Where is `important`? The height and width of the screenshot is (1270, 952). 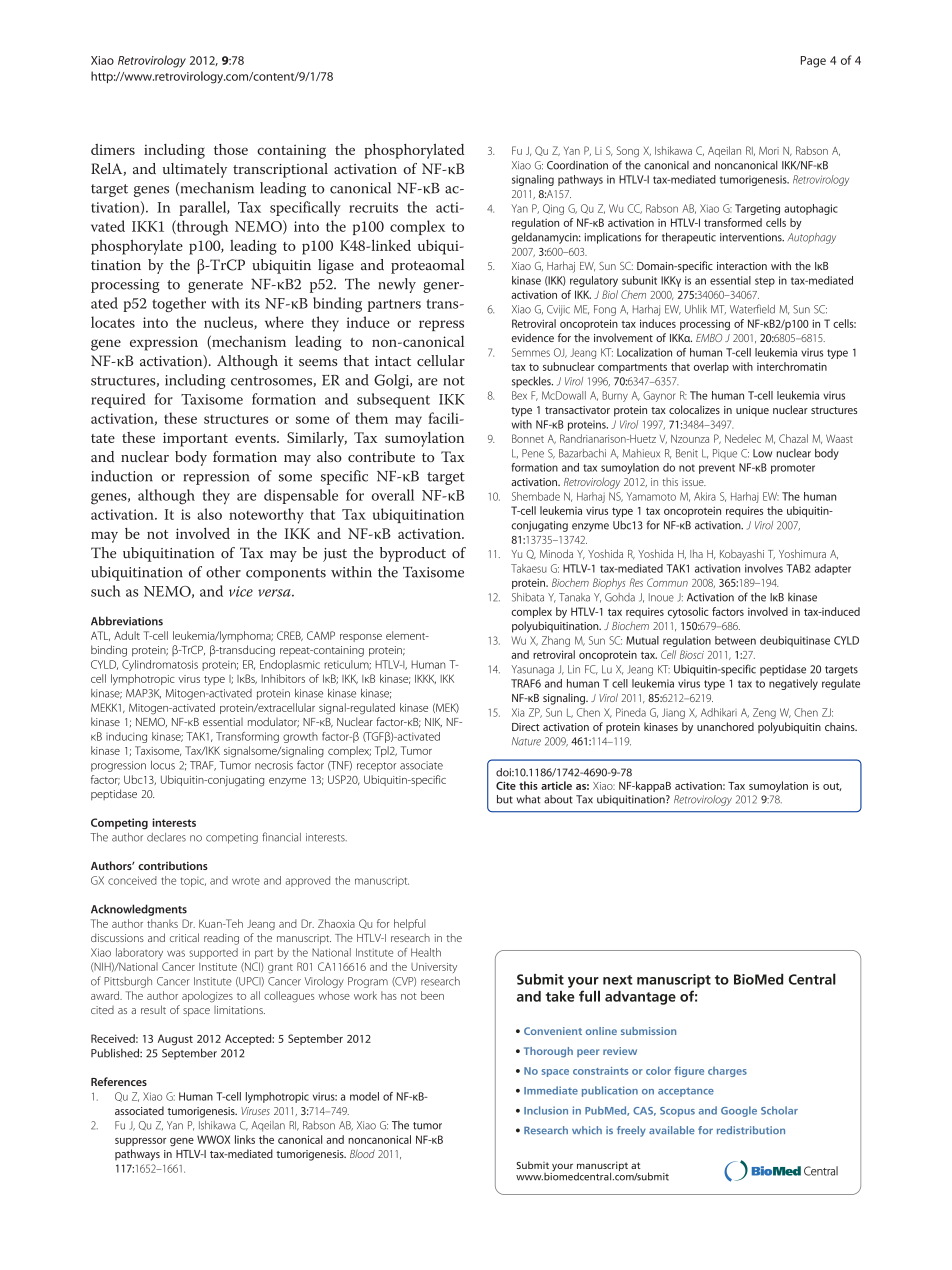
important is located at coordinates (195, 439).
